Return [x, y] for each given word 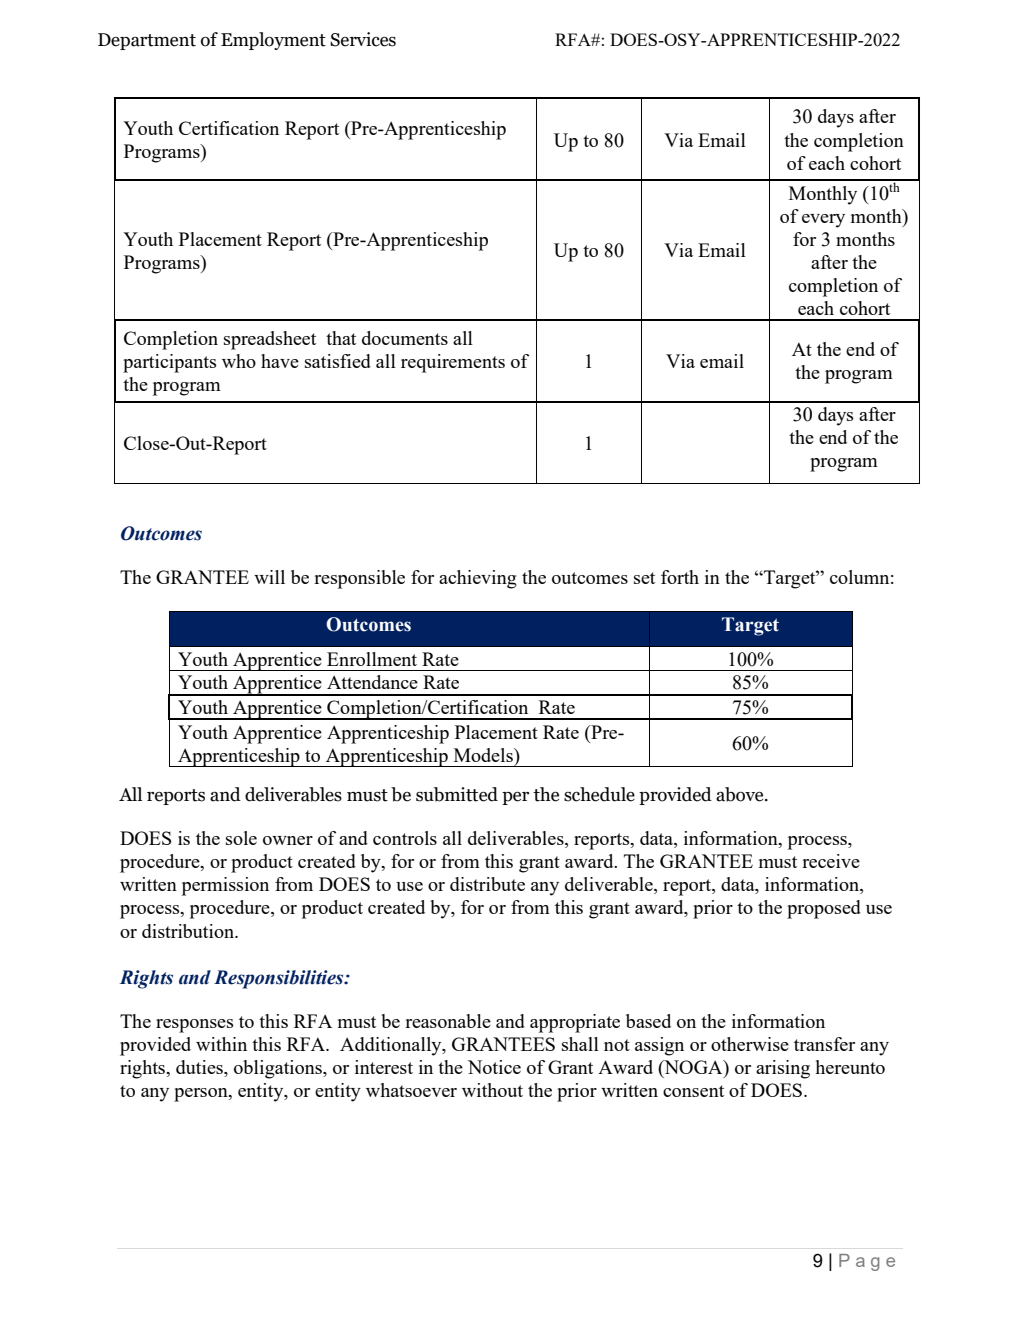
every [823, 221]
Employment [273, 41]
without [492, 1090]
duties [200, 1068]
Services [363, 39]
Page [867, 1262]
